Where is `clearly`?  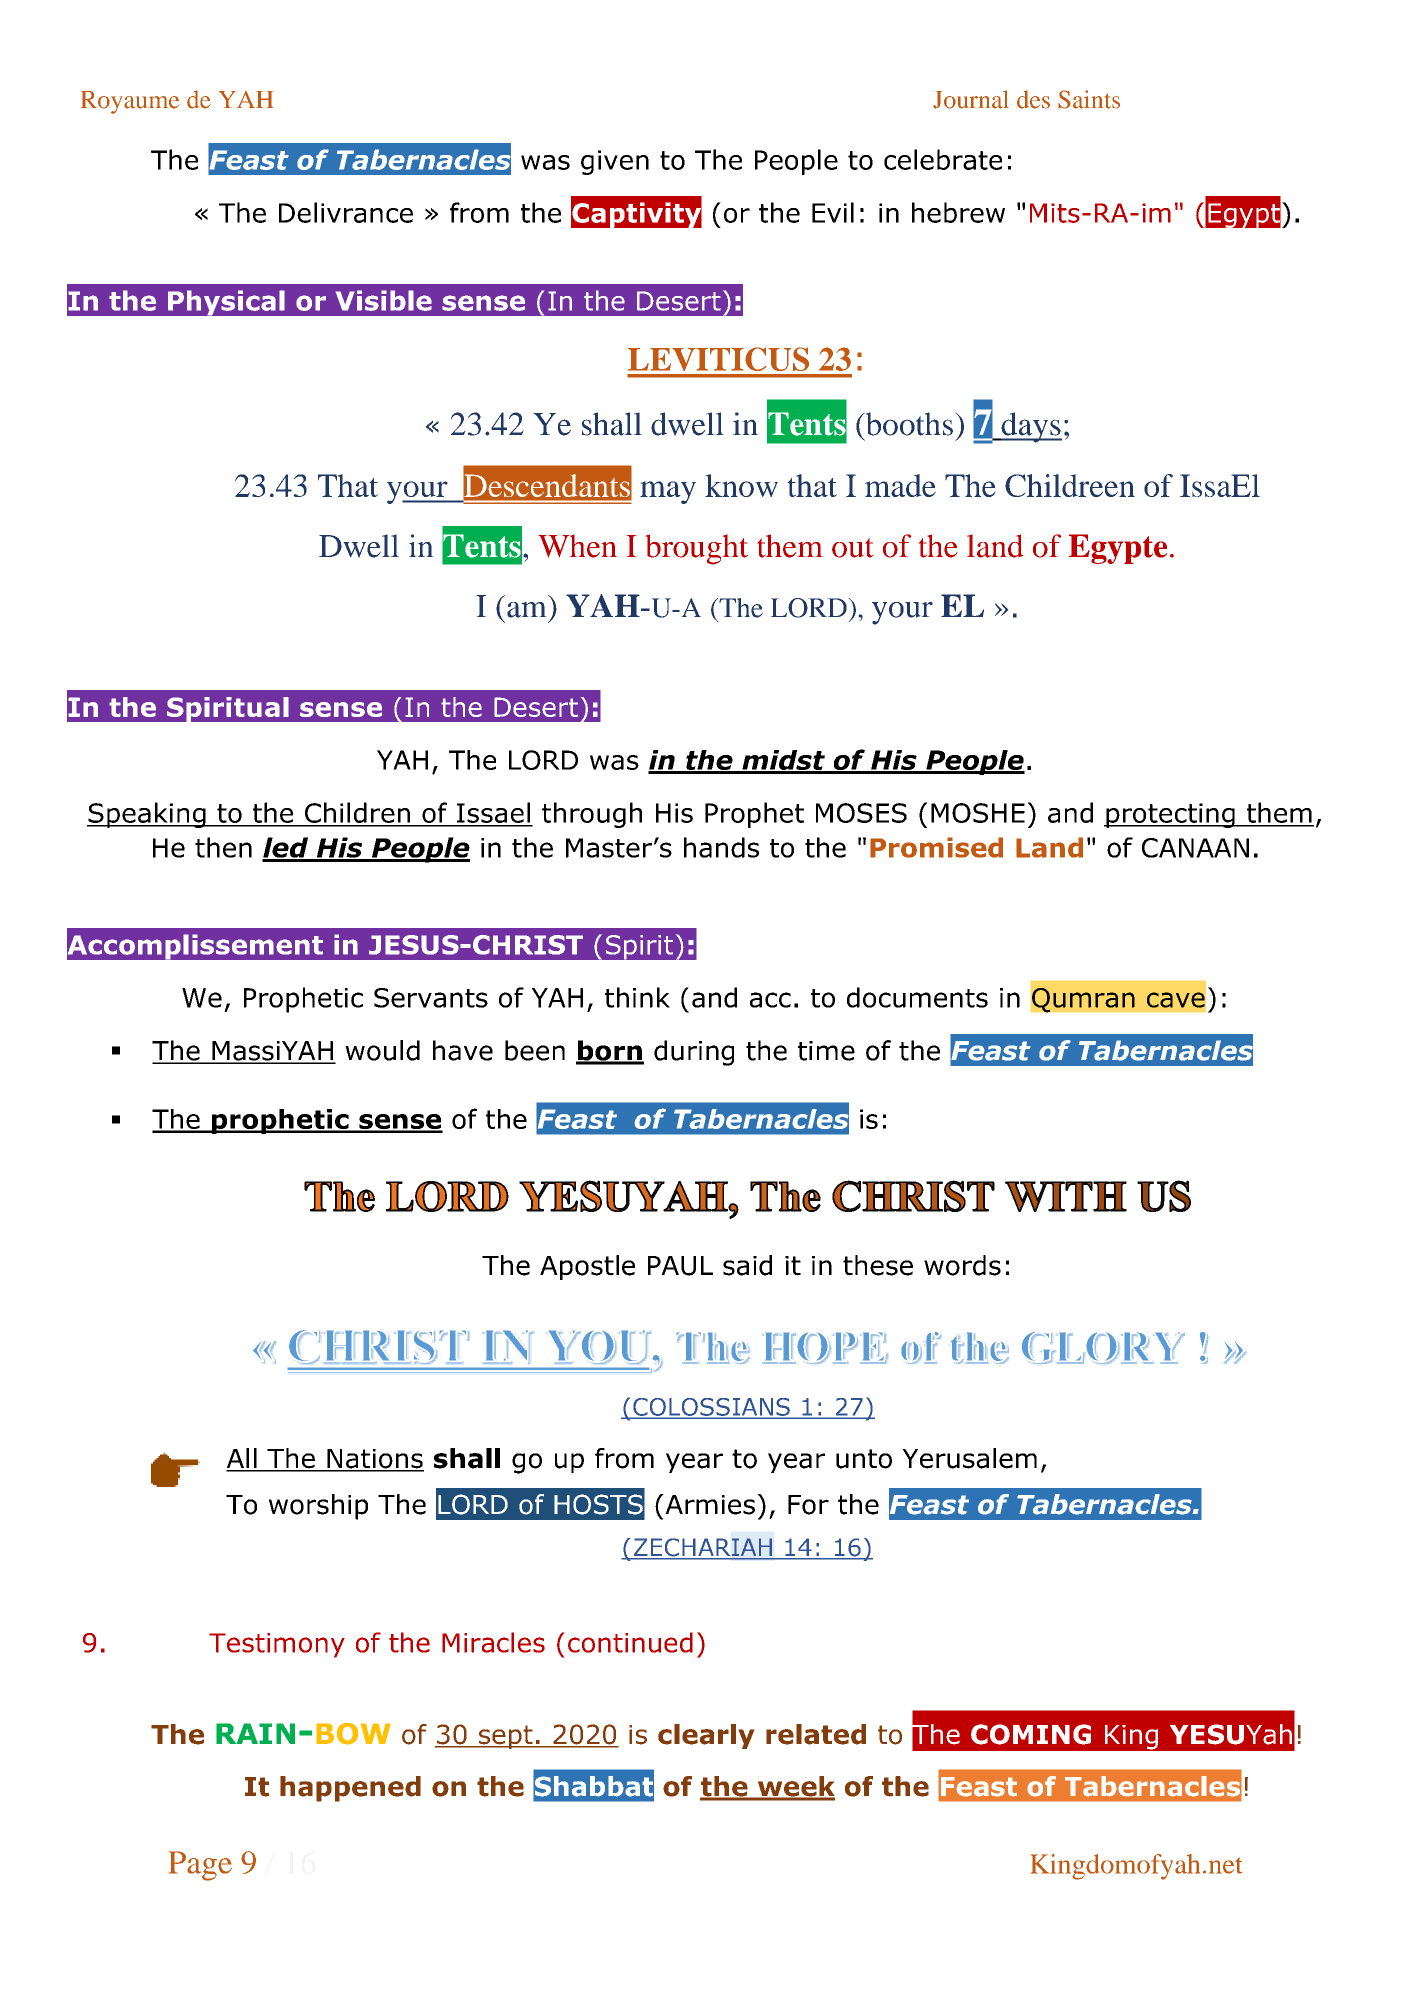
clearly is located at coordinates (706, 1736).
